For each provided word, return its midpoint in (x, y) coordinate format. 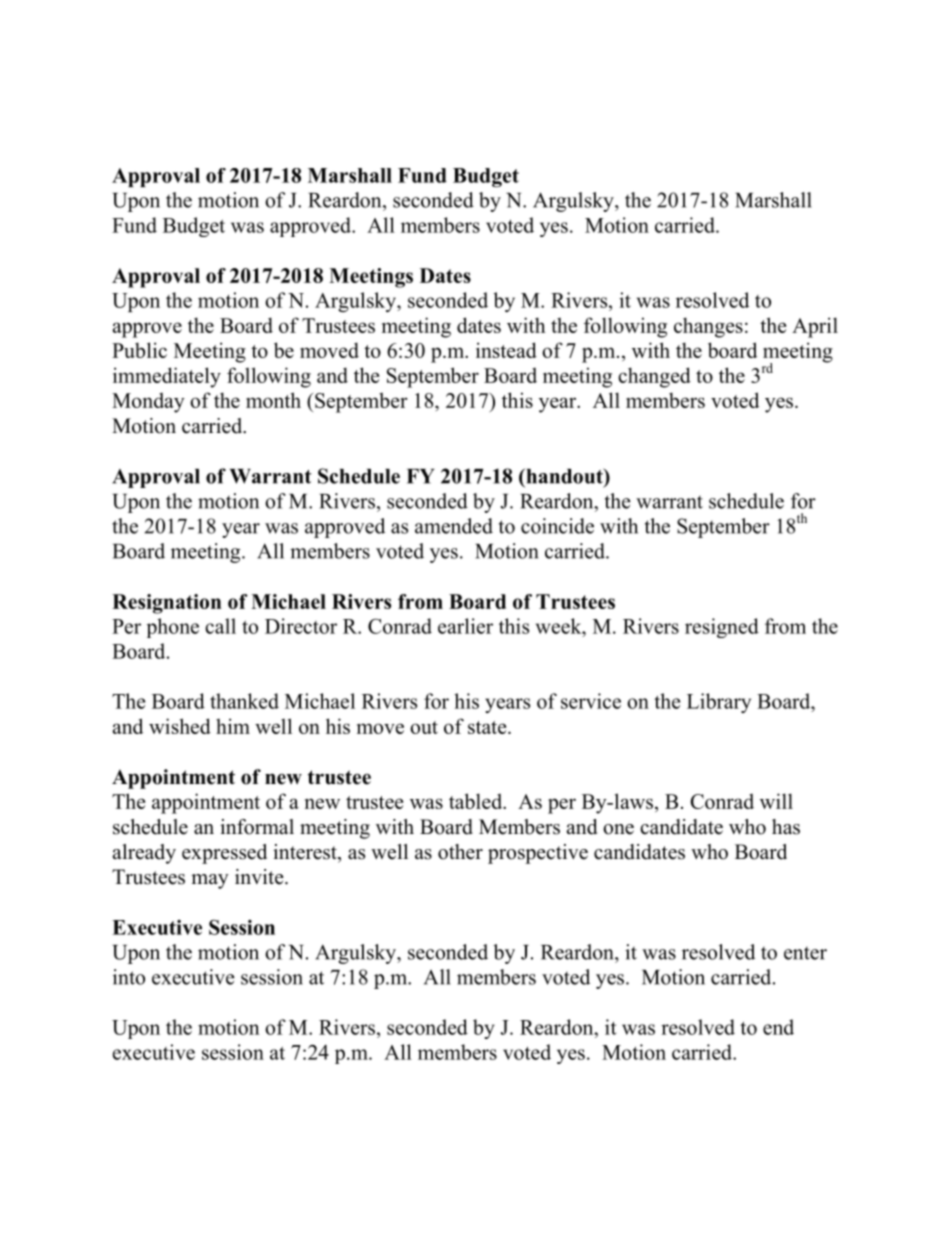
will (776, 801)
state (488, 727)
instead (506, 350)
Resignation (167, 604)
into (129, 977)
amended (454, 526)
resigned (722, 628)
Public (139, 350)
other (460, 852)
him (233, 726)
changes (708, 327)
